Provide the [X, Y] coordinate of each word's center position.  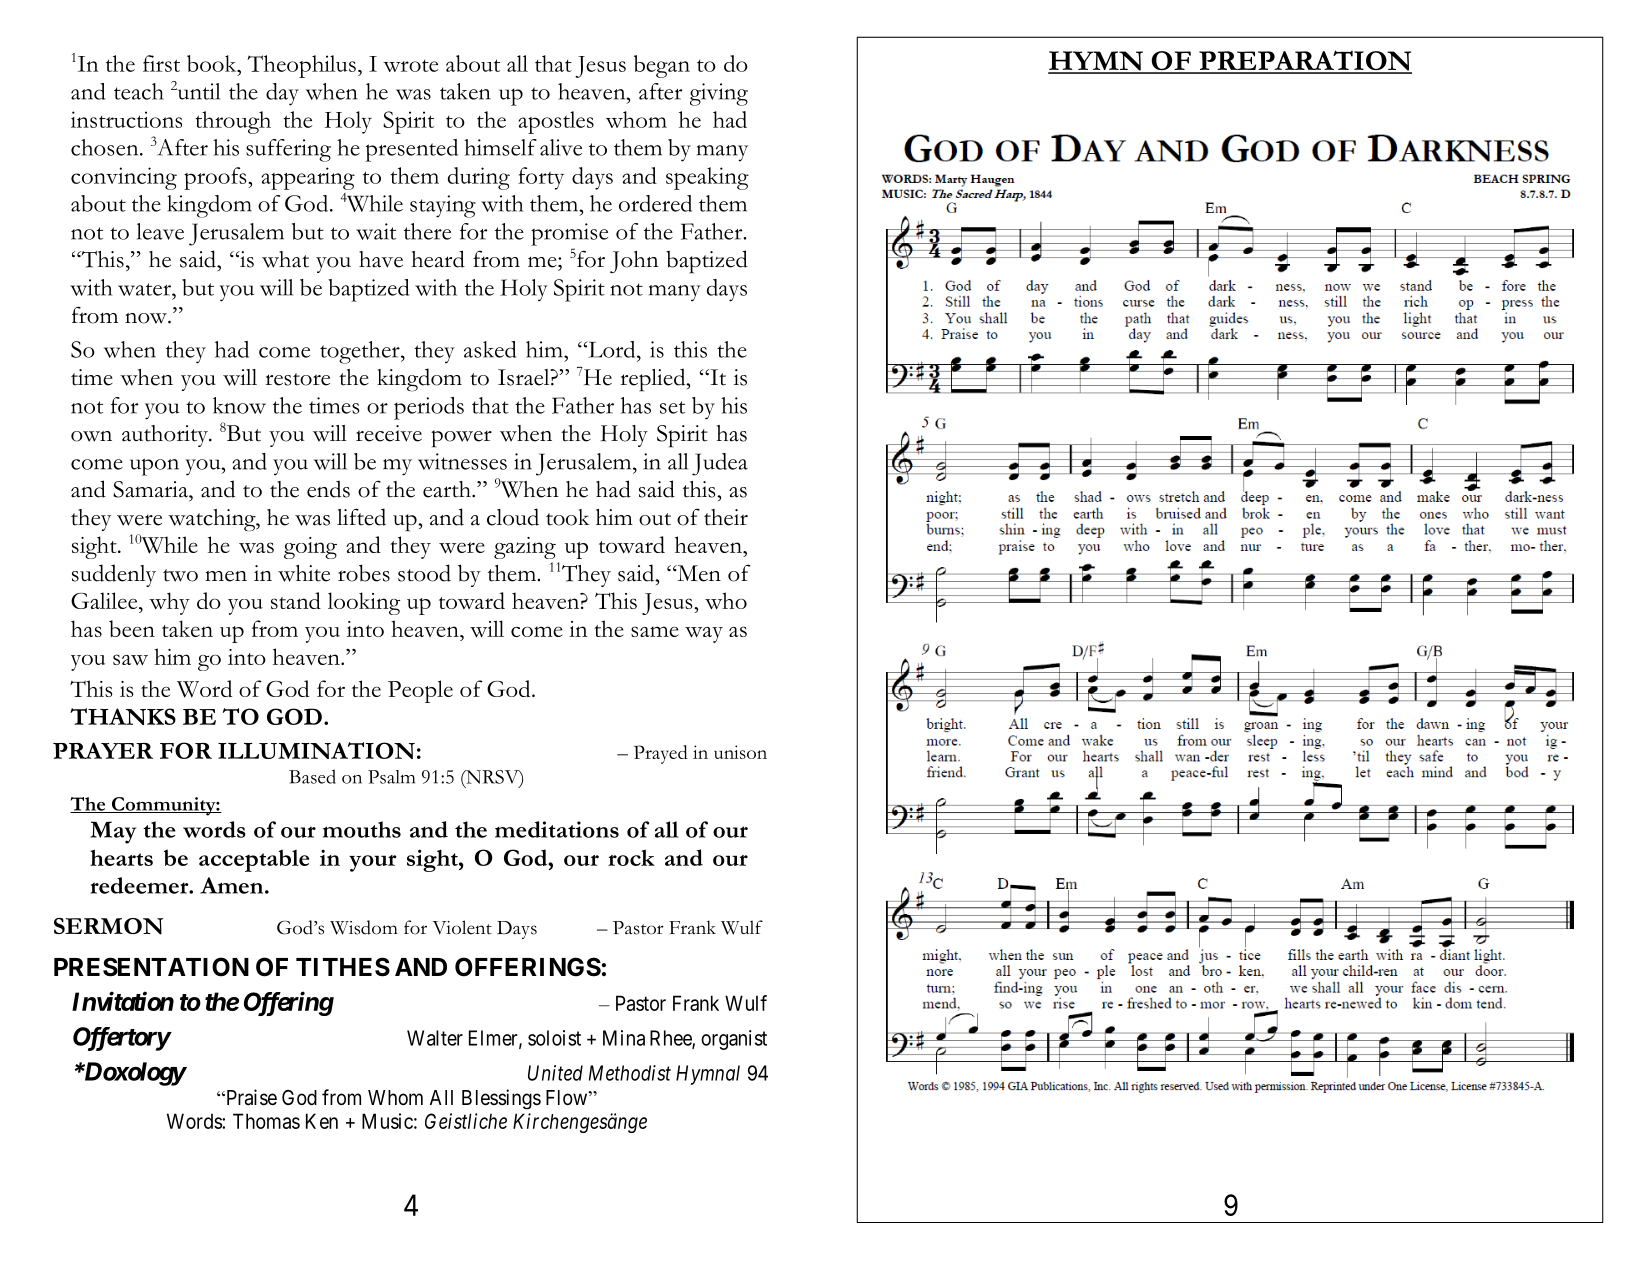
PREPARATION [1304, 61]
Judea [720, 464]
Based [312, 776]
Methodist [630, 1073]
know [239, 405]
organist [734, 1040]
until [199, 91]
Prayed [661, 754]
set [672, 407]
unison [740, 752]
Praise [250, 1097]
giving [719, 94]
